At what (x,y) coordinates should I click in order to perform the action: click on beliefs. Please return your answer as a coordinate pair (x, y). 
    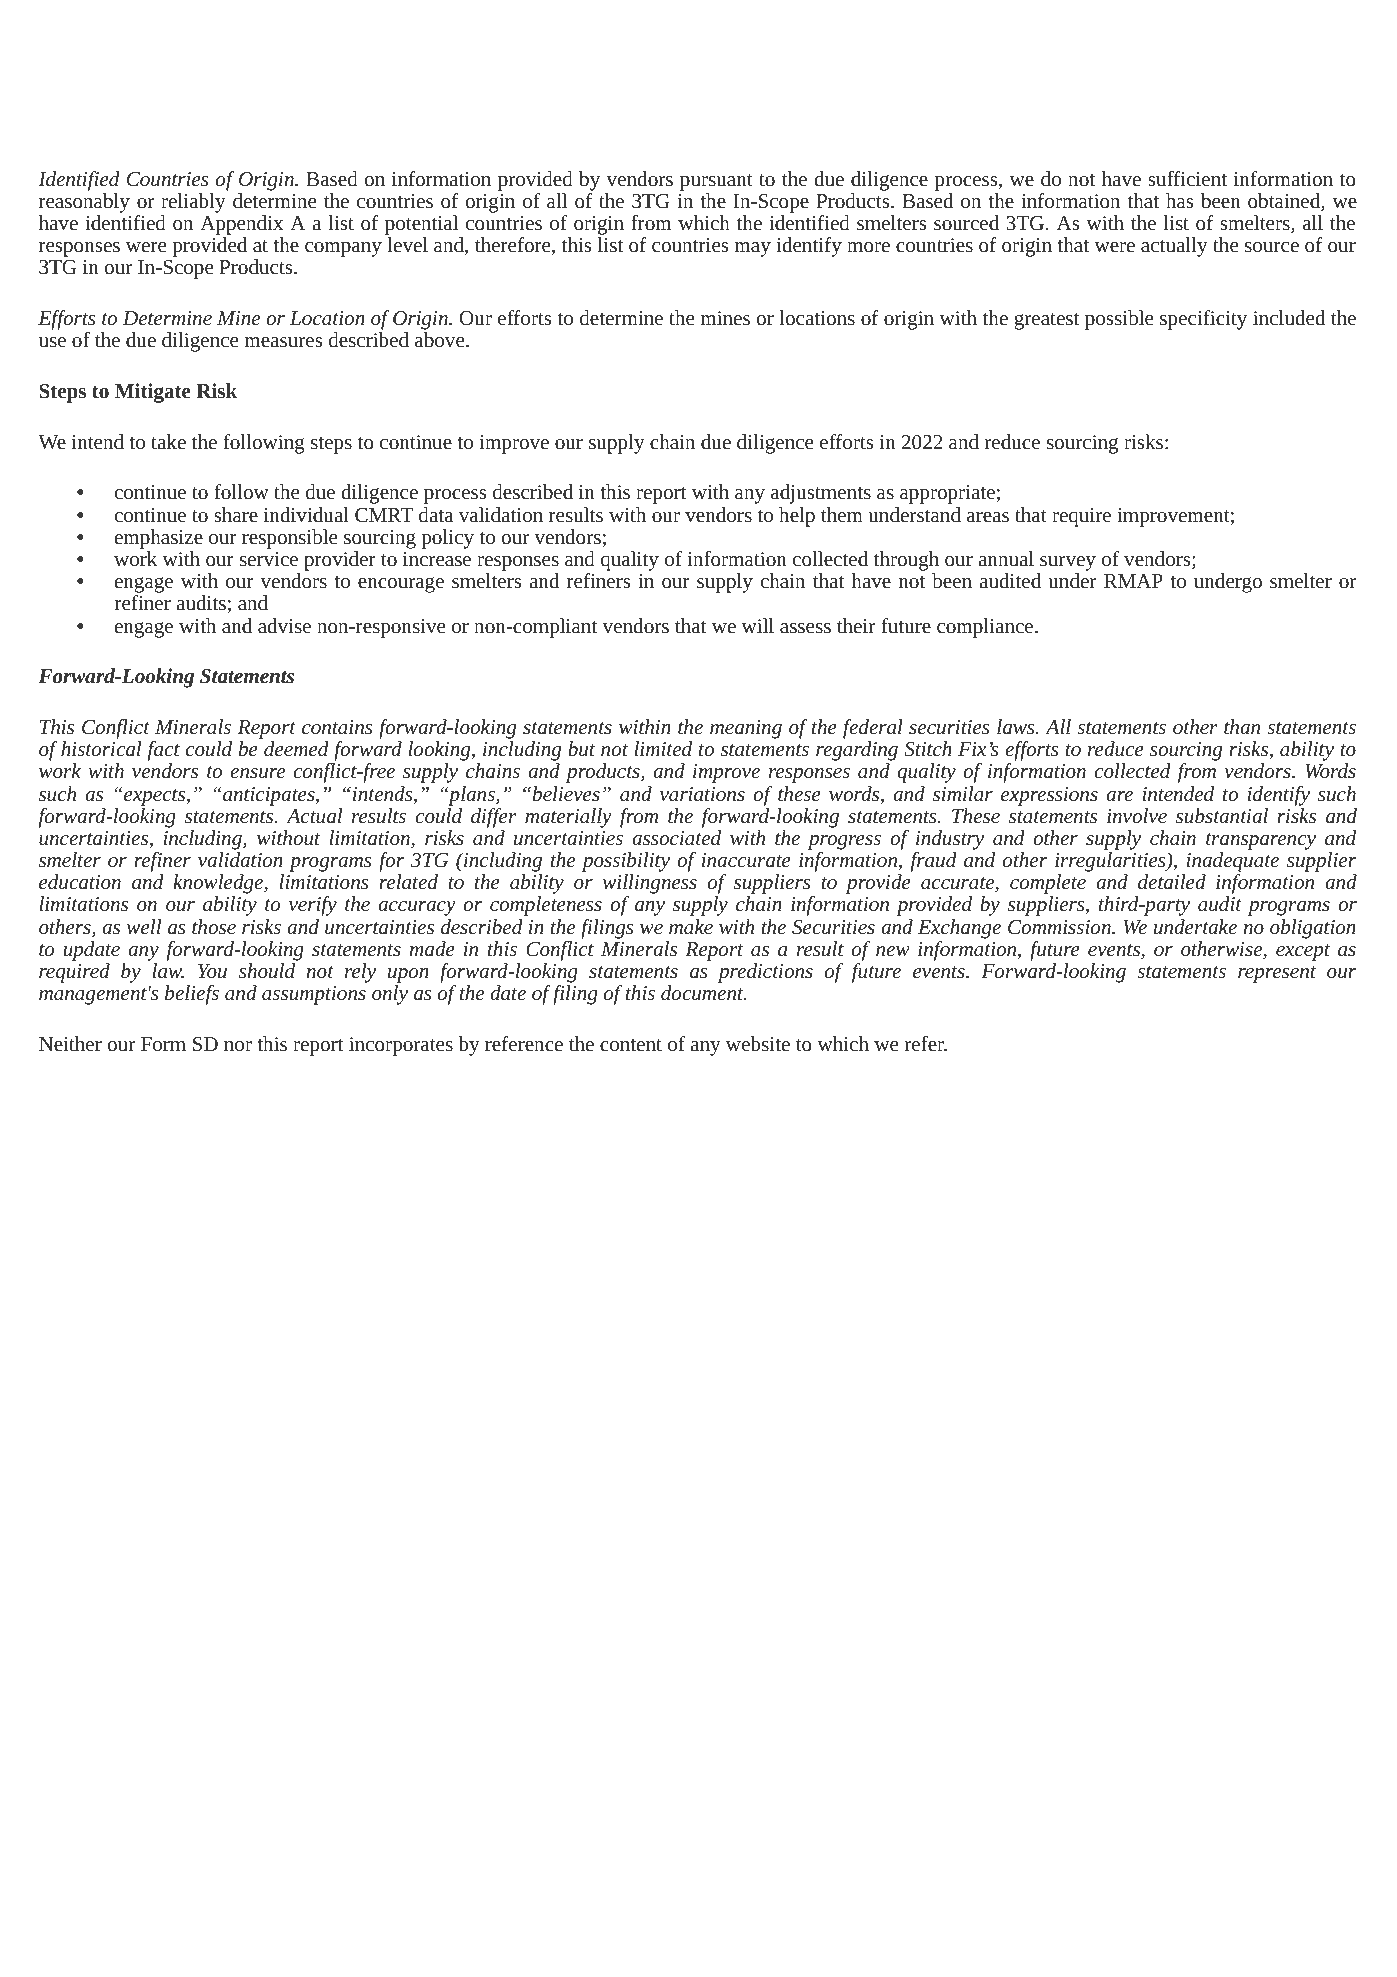
    Looking at the image, I should click on (192, 995).
